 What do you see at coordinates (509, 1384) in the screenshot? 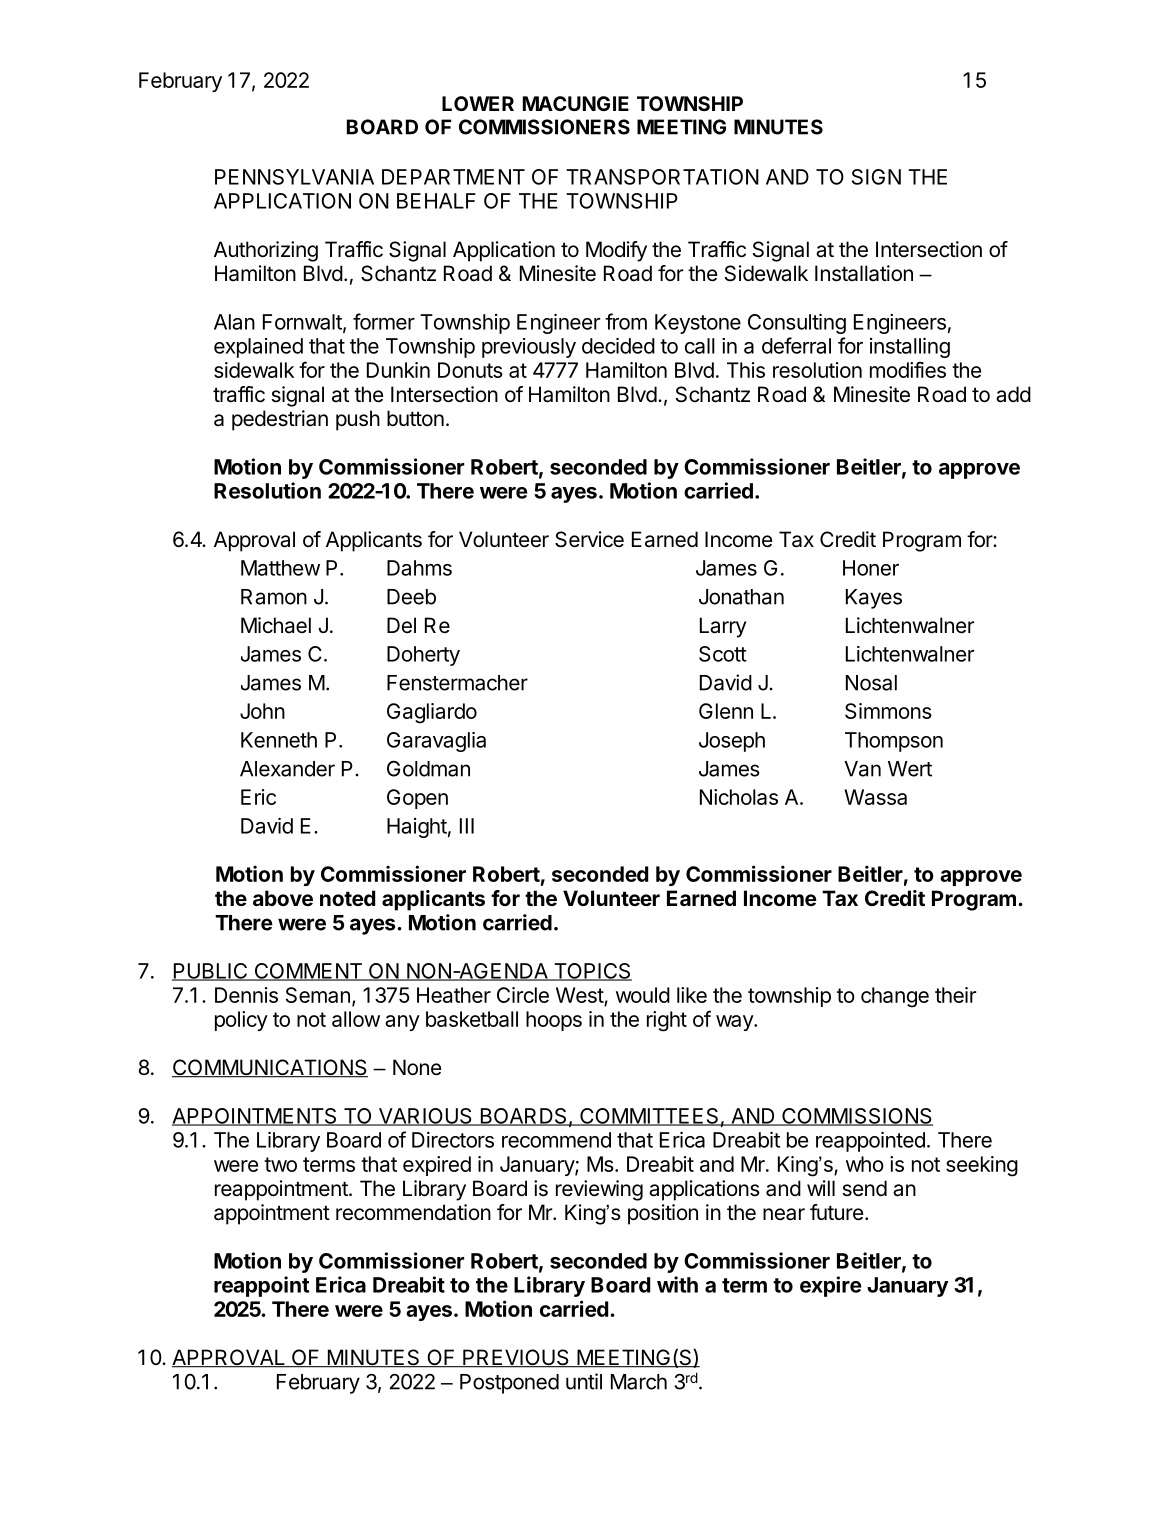
I see `Postponed` at bounding box center [509, 1384].
